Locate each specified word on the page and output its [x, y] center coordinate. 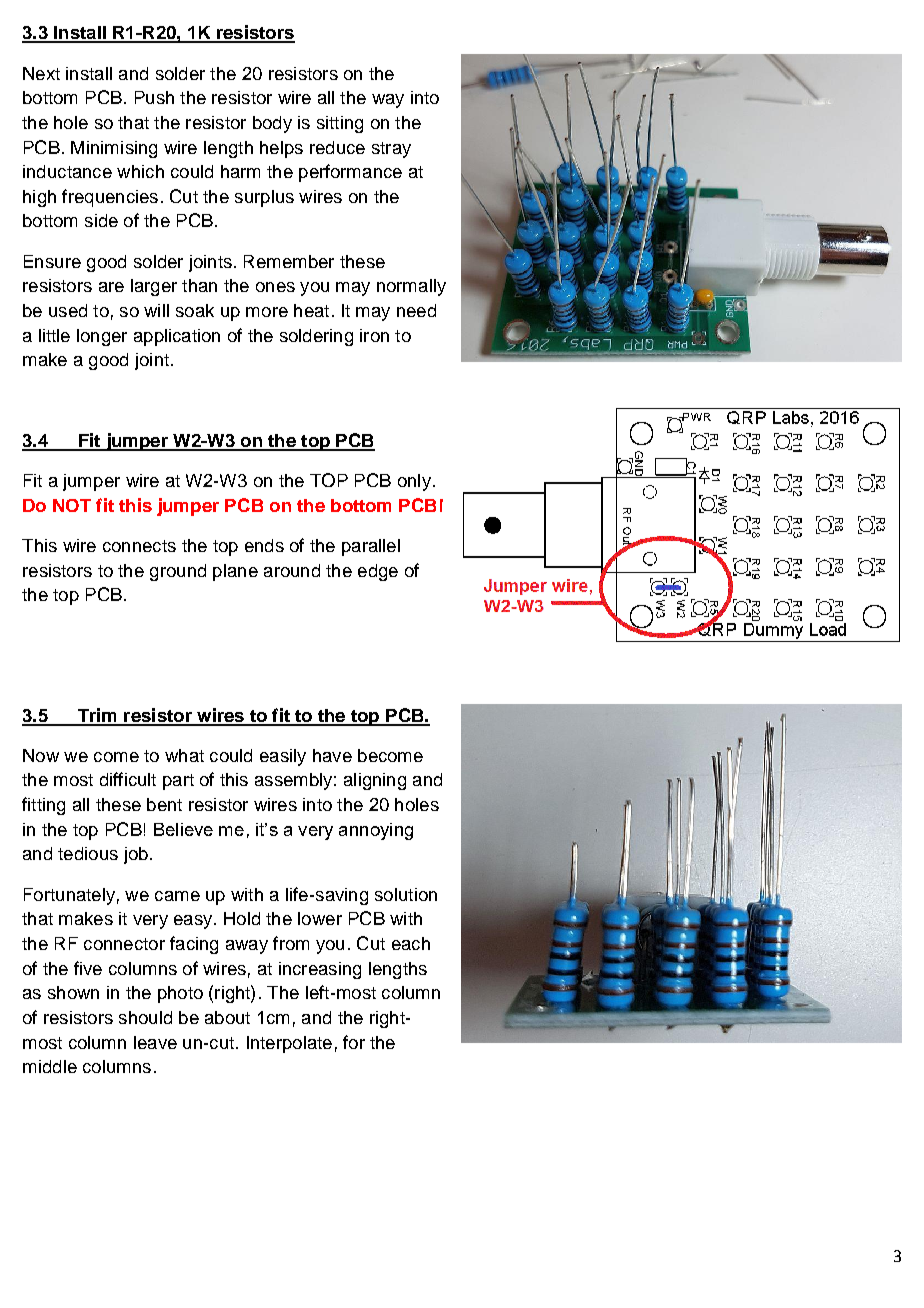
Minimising [114, 149]
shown [73, 992]
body [272, 124]
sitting [340, 124]
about [227, 1017]
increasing [320, 970]
